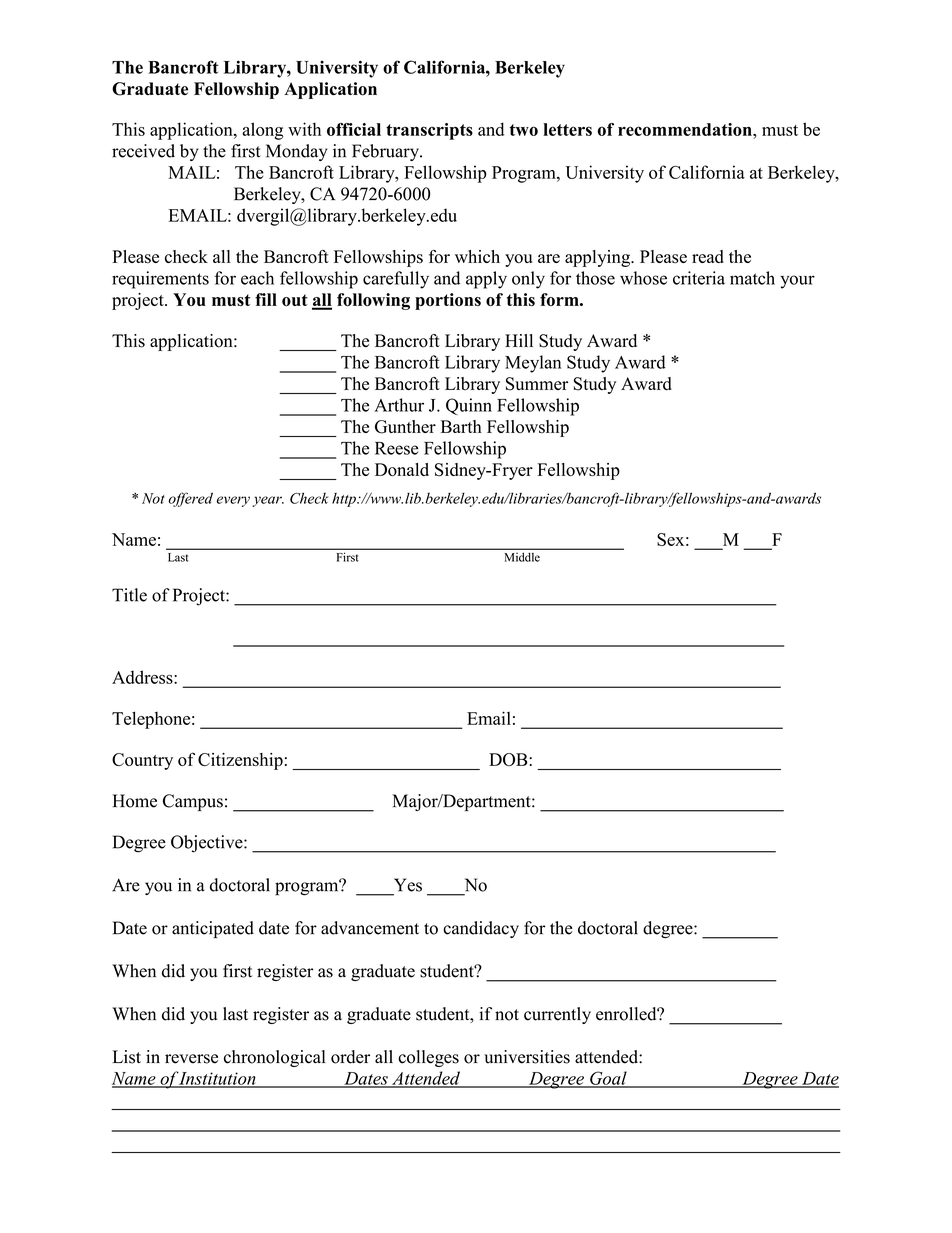  What do you see at coordinates (240, 761) in the document?
I see `Citizenship` at bounding box center [240, 761].
